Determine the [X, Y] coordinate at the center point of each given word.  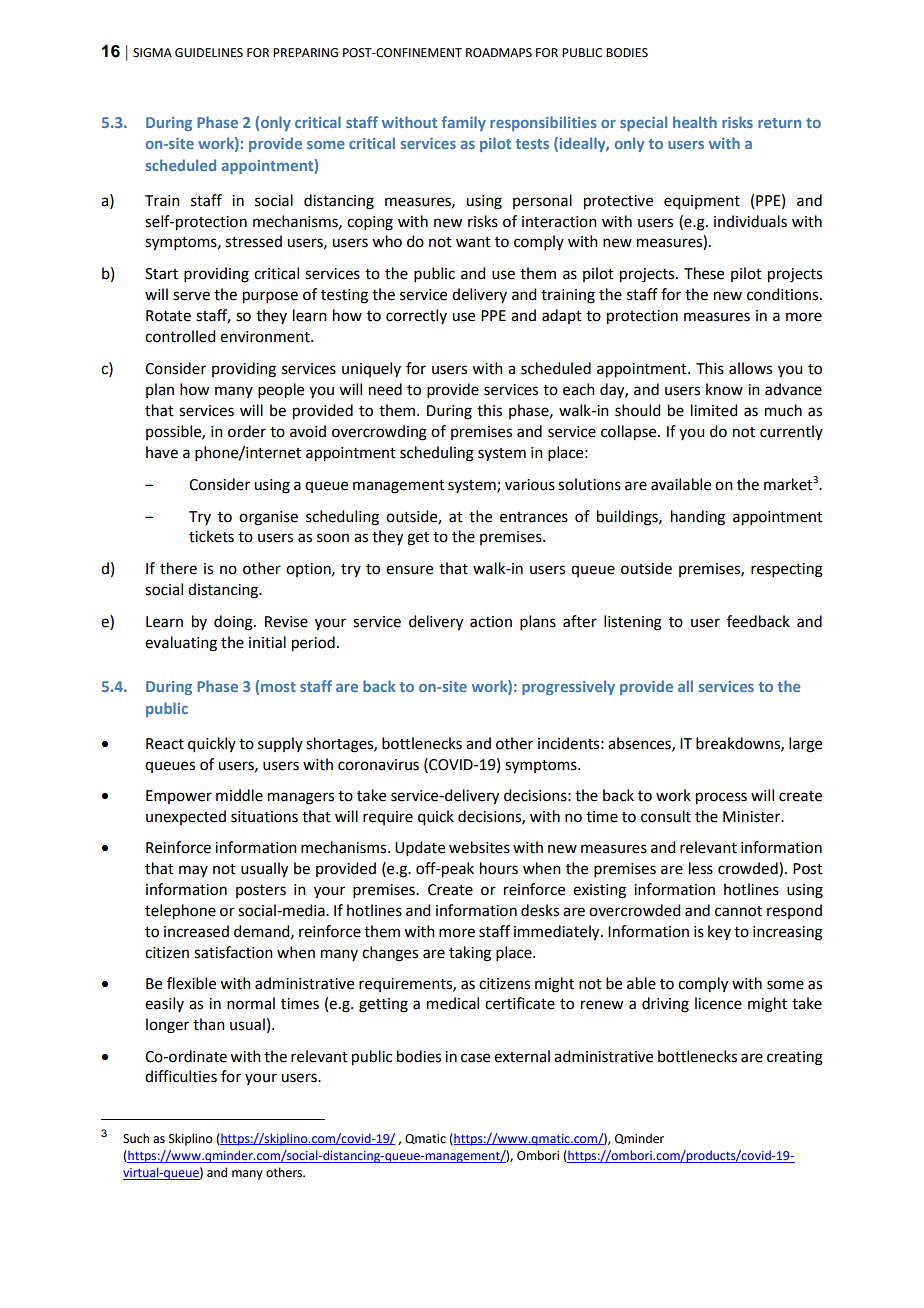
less [701, 868]
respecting [787, 570]
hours [499, 868]
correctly [416, 316]
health [695, 122]
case [475, 1058]
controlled [180, 336]
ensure [409, 570]
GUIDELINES [209, 53]
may [193, 871]
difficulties [181, 1076]
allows [750, 368]
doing [234, 623]
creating [795, 1058]
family [464, 123]
